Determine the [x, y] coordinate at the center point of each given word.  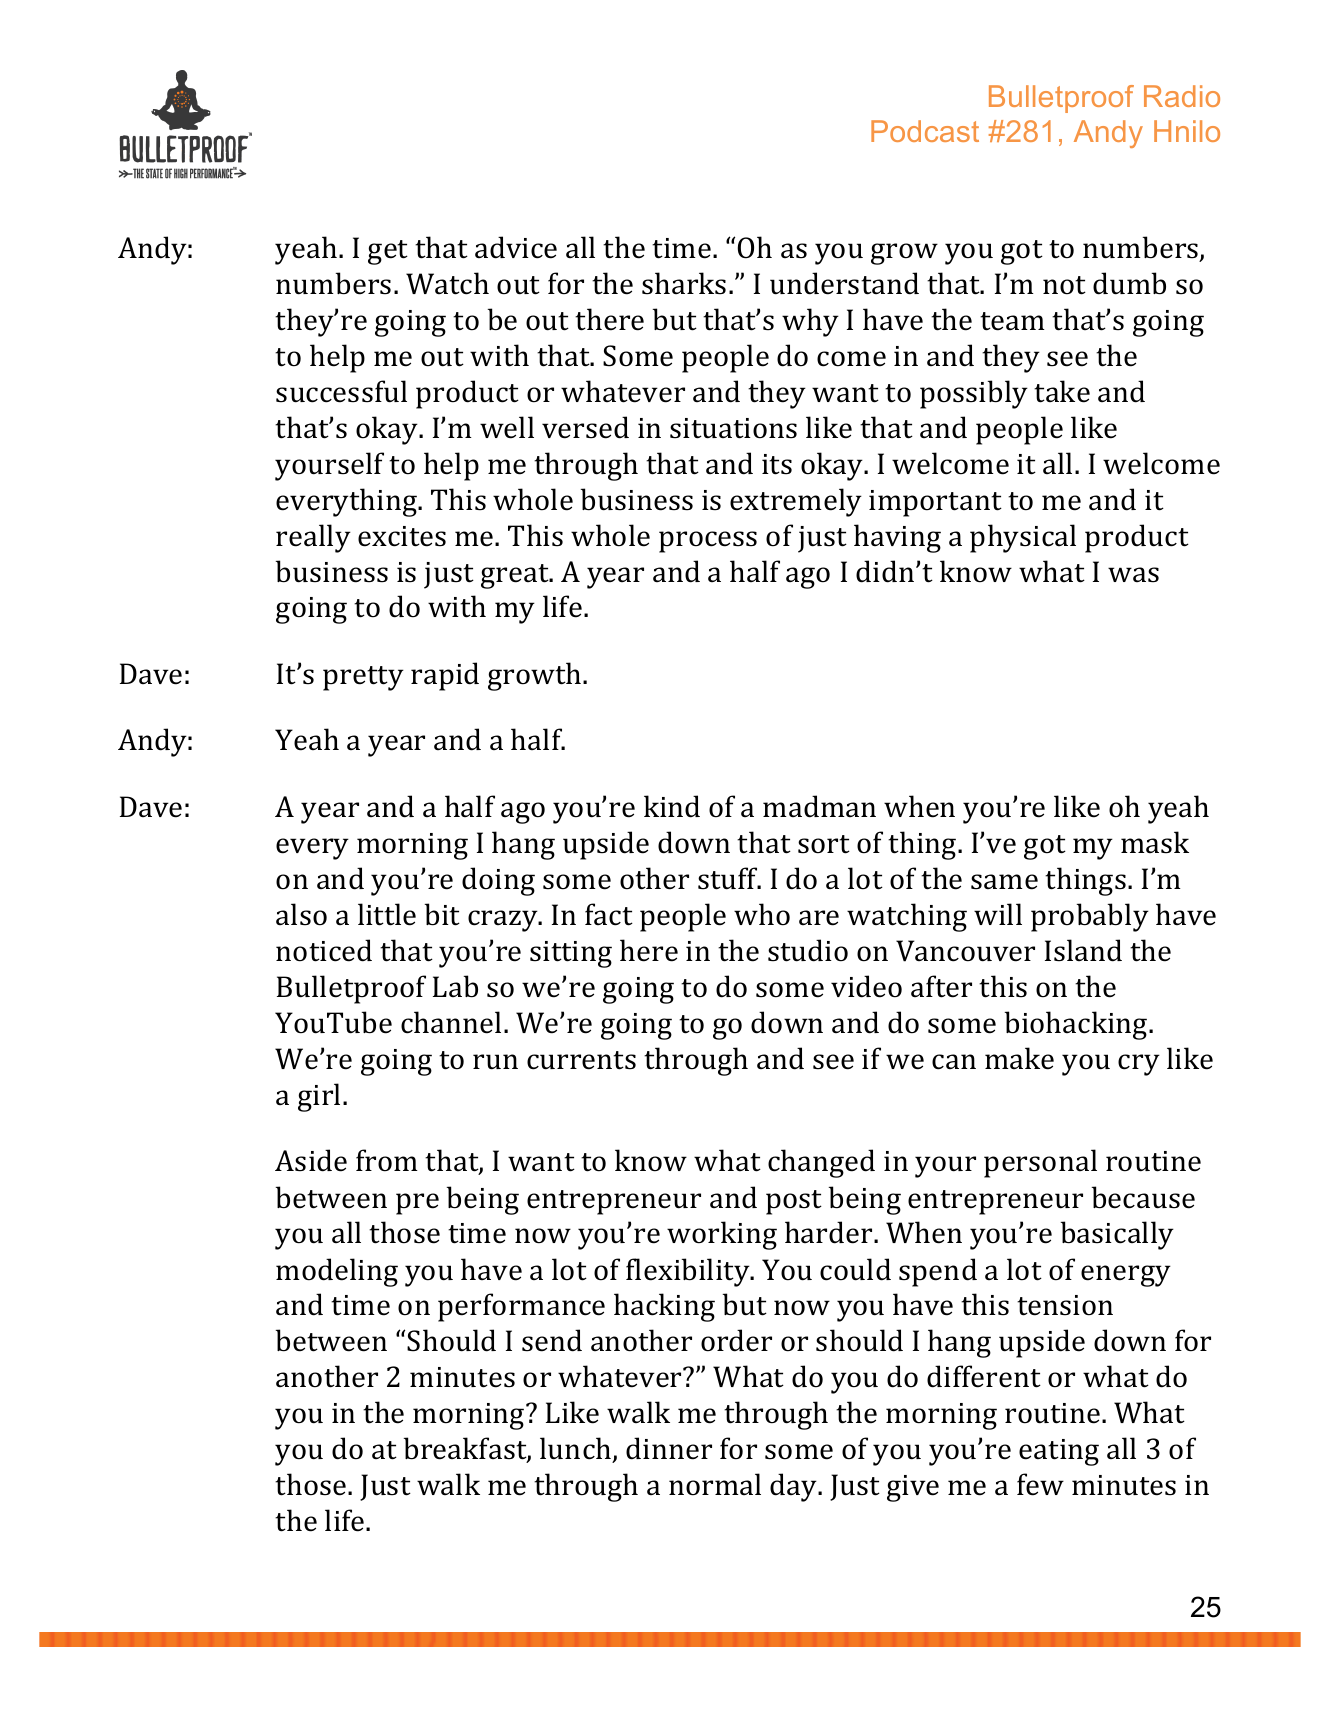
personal [1040, 1163]
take [1062, 391]
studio [808, 950]
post [794, 1202]
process [708, 542]
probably [1090, 917]
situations [733, 428]
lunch [577, 1449]
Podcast [925, 131]
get [388, 252]
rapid [445, 676]
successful [341, 391]
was [1133, 575]
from [387, 1160]
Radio [1182, 96]
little [387, 914]
